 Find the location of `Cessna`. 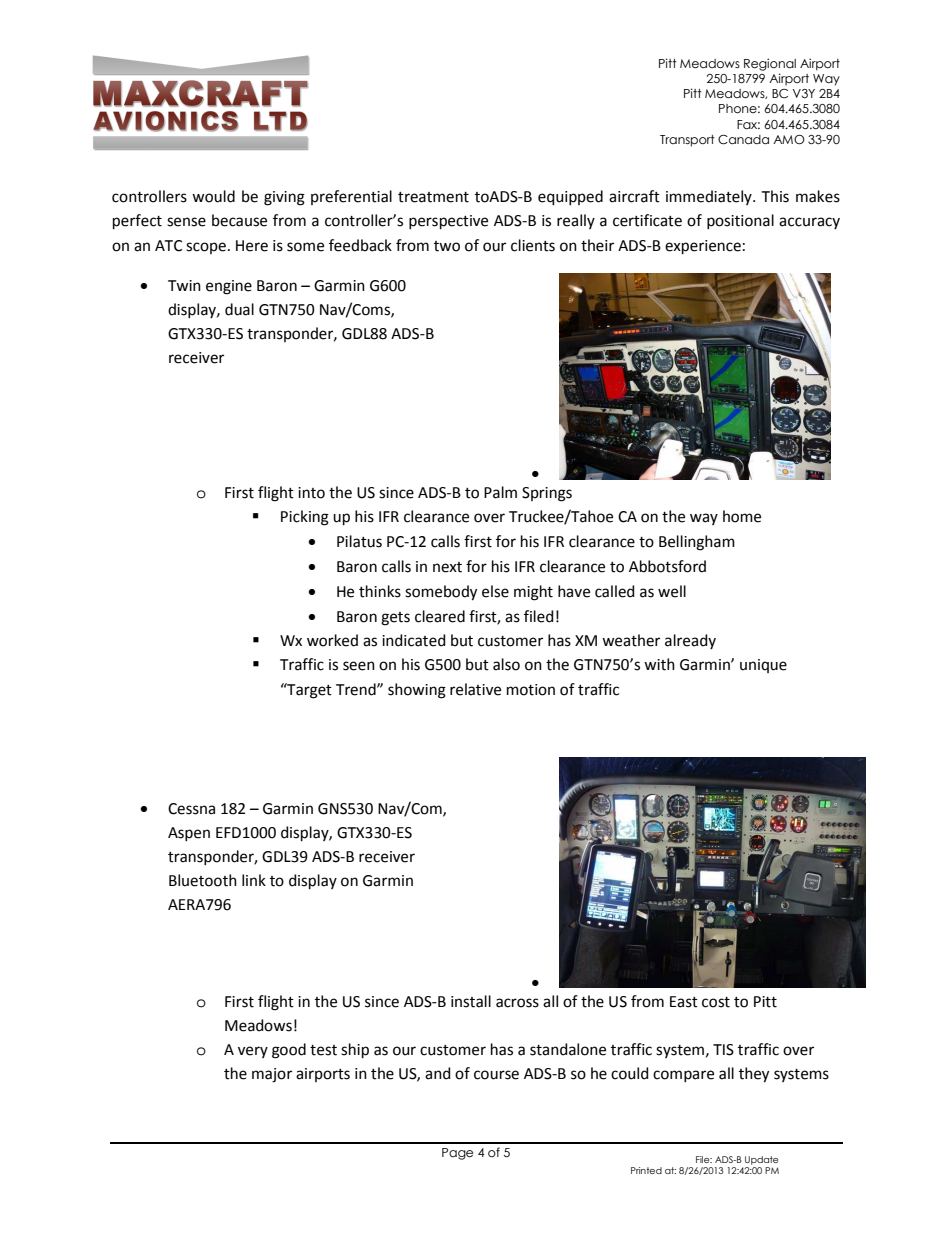

Cessna is located at coordinates (191, 809).
